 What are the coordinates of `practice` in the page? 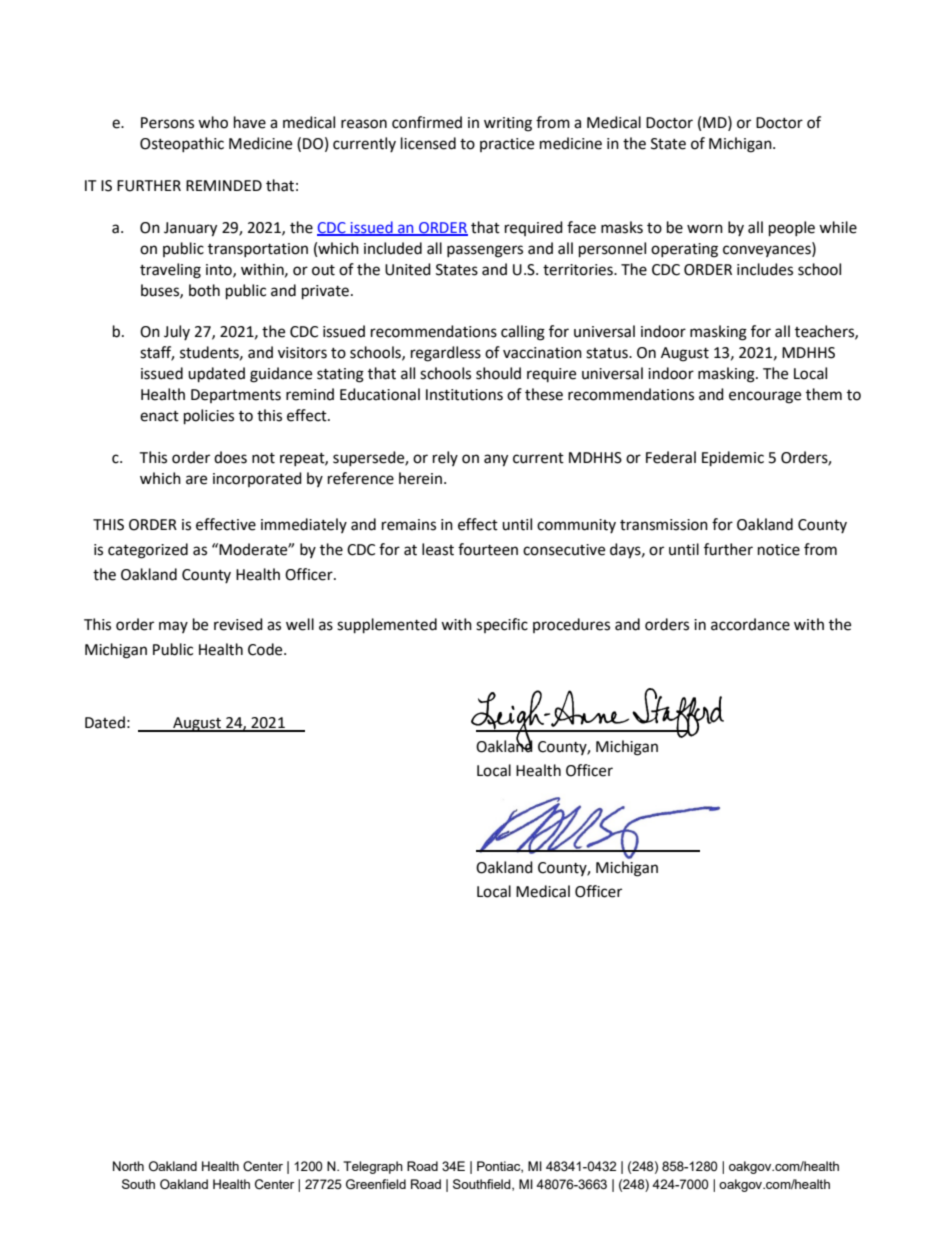 It's located at (507, 145).
